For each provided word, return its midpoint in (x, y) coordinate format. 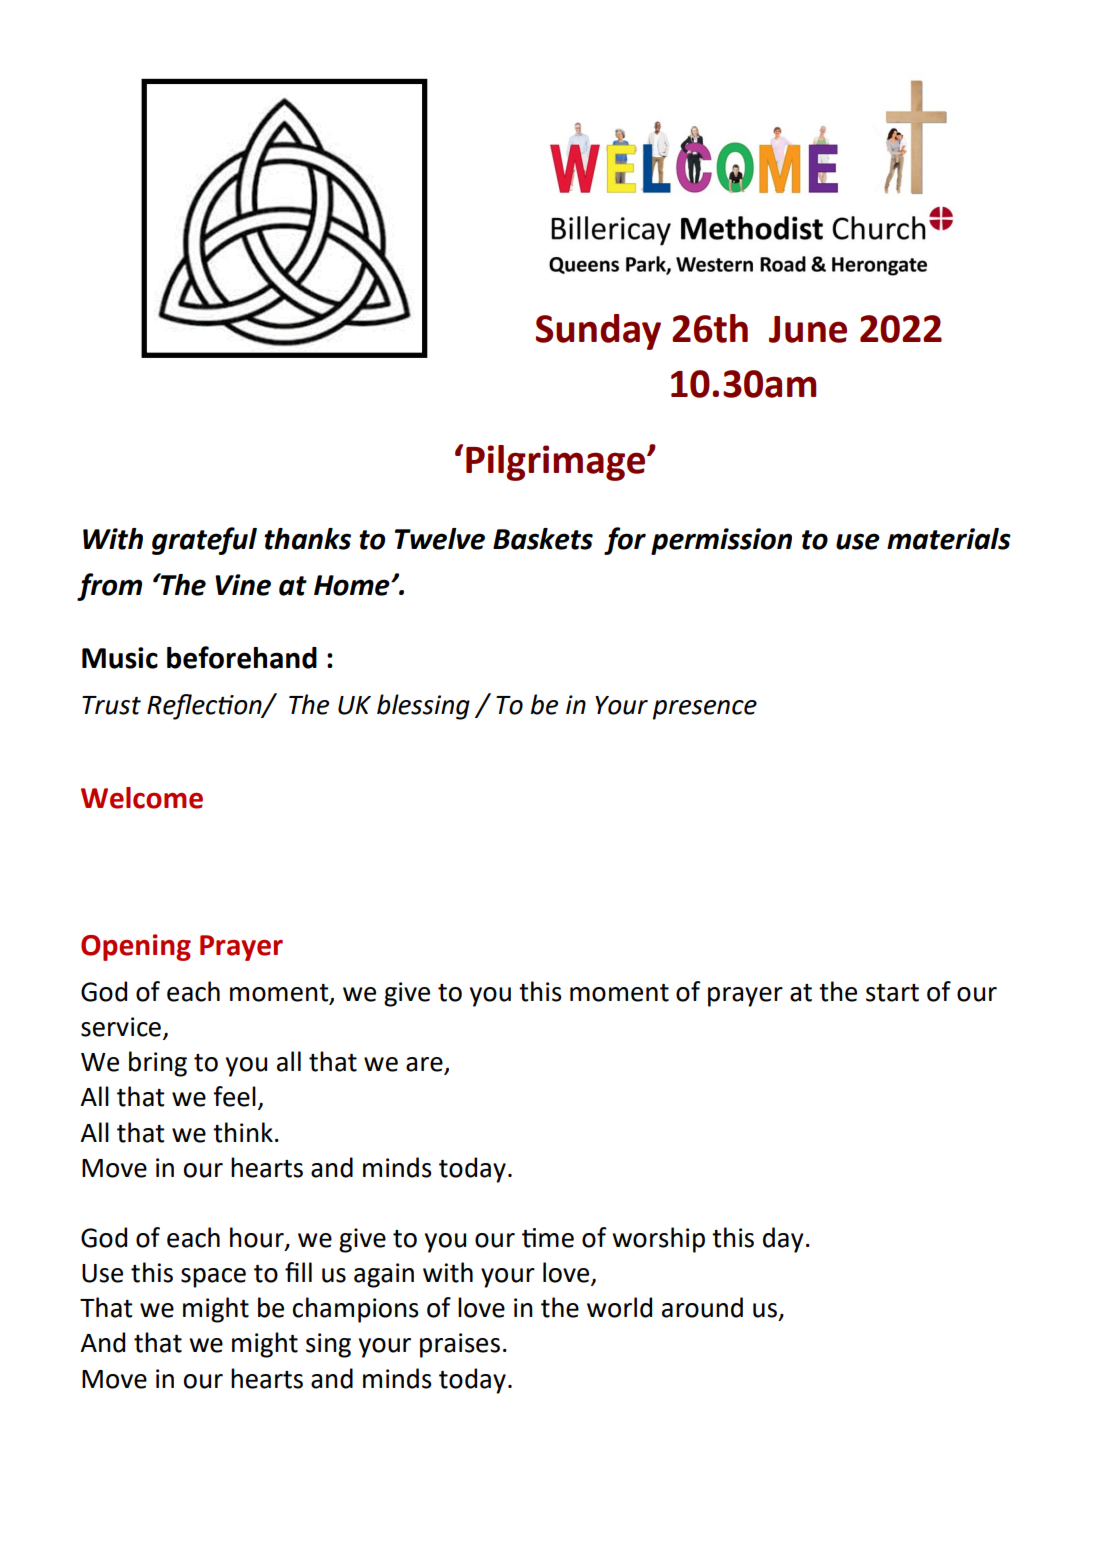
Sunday (598, 332)
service (121, 1027)
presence (705, 710)
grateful (204, 541)
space (213, 1278)
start (892, 993)
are (425, 1065)
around (702, 1307)
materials (949, 539)
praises (460, 1345)
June (808, 329)
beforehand (242, 657)
